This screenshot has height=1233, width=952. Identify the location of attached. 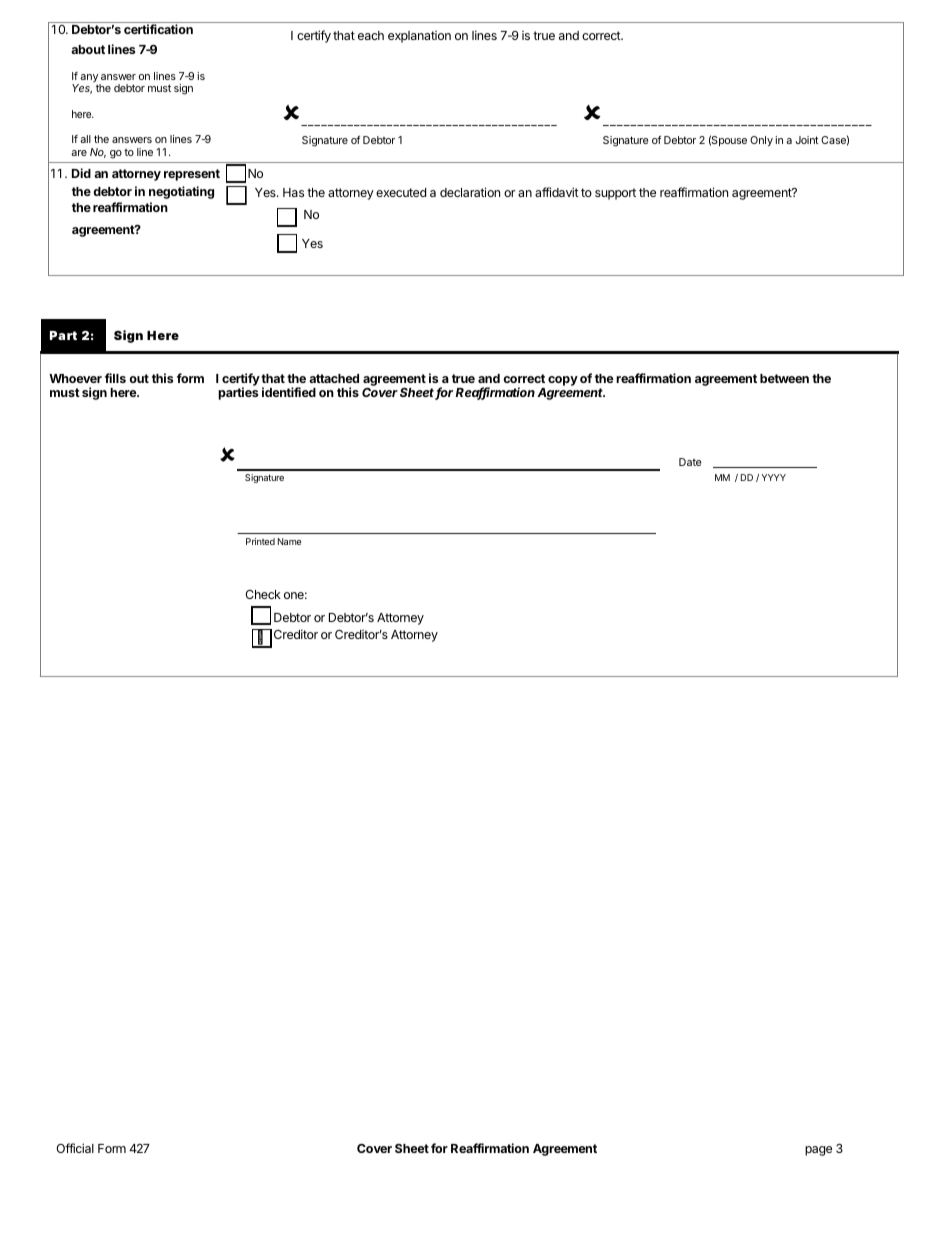
(334, 378).
